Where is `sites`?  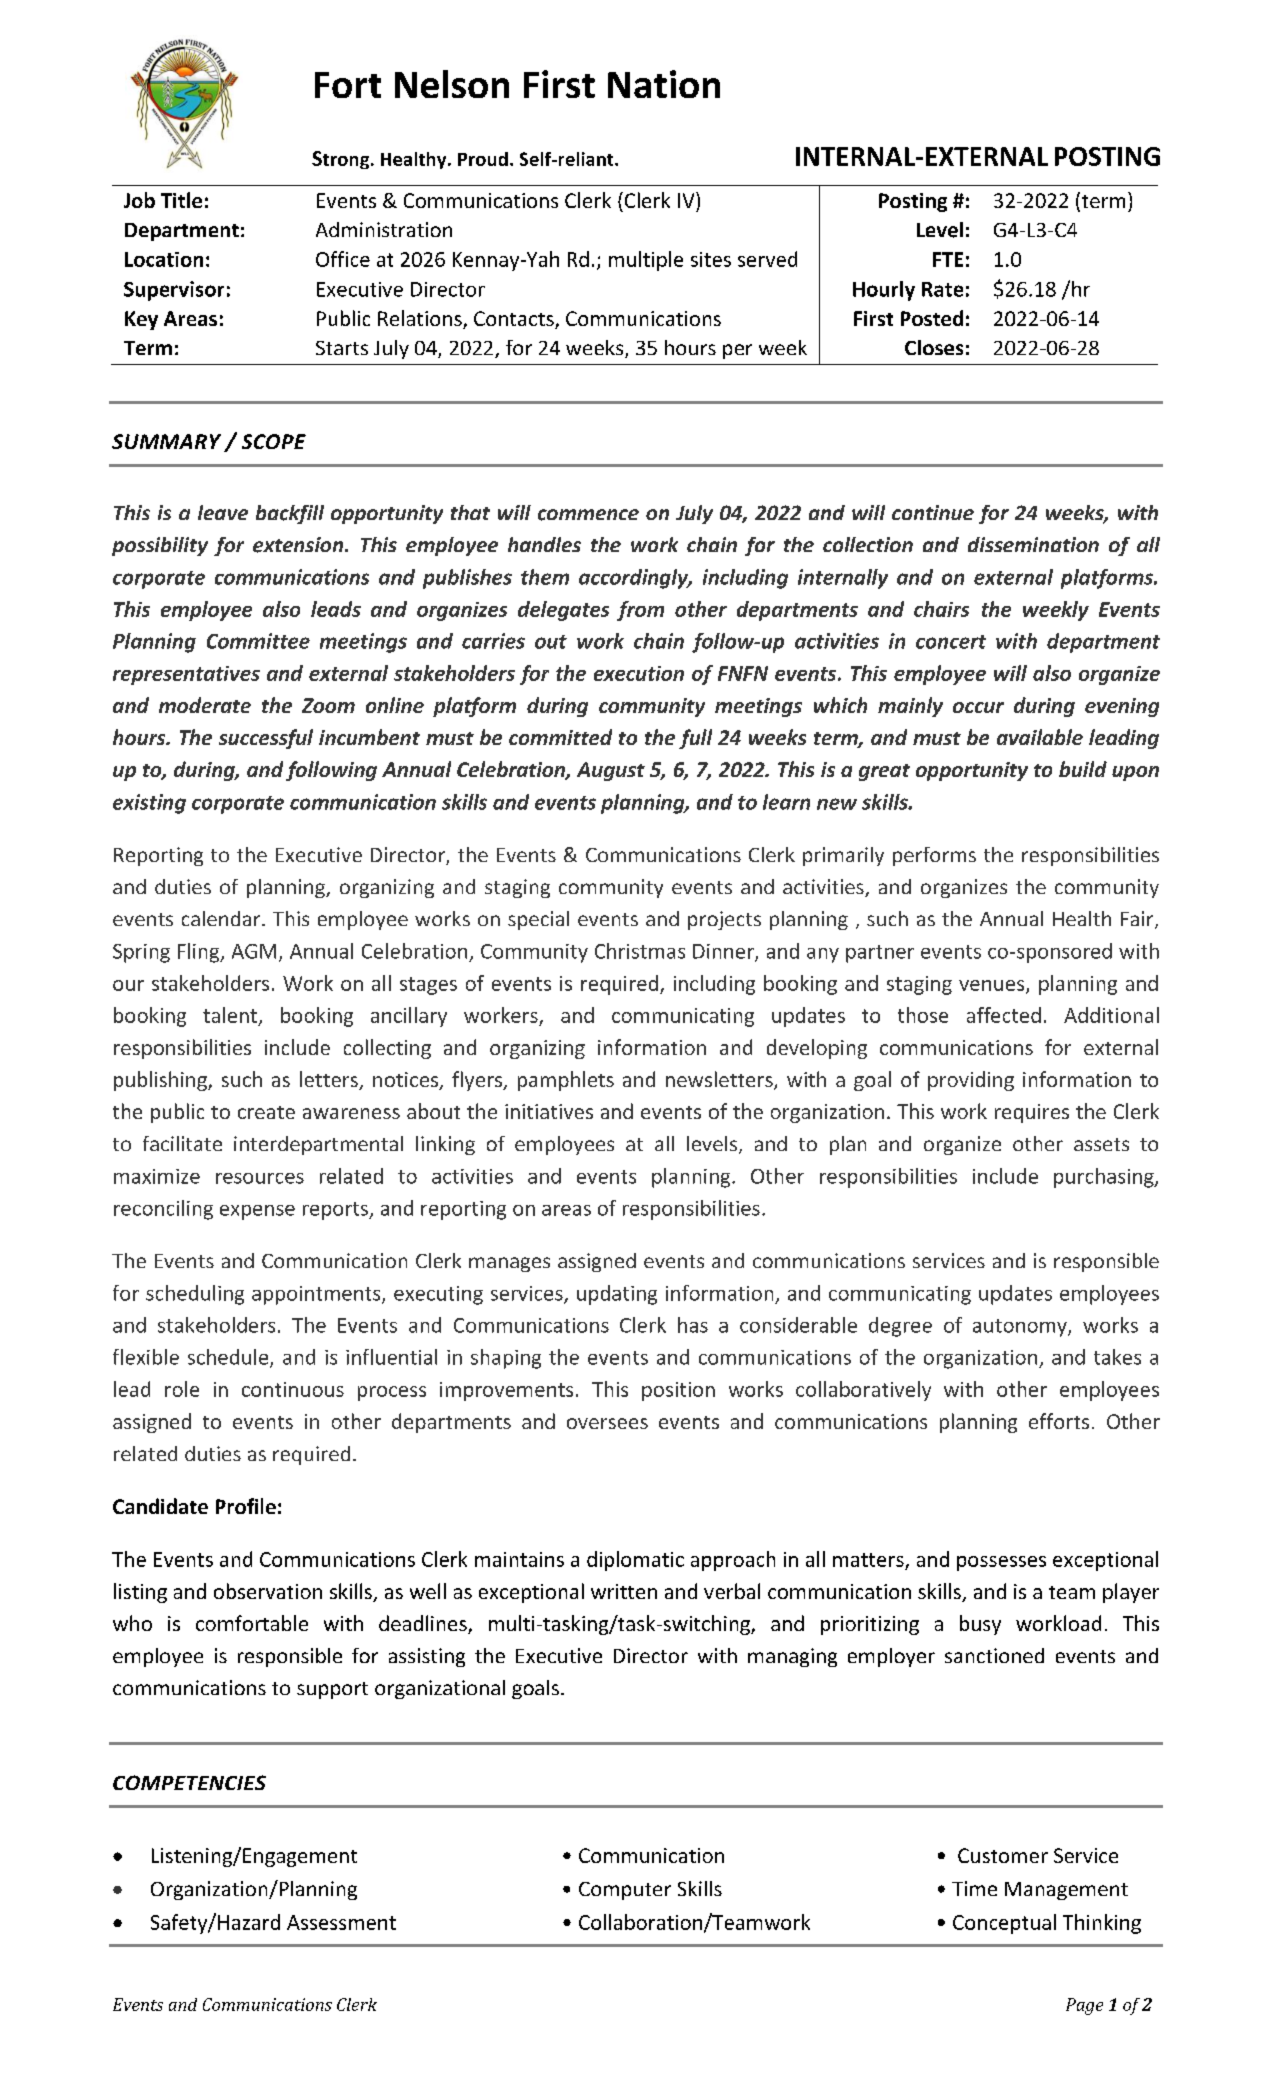 sites is located at coordinates (711, 259).
